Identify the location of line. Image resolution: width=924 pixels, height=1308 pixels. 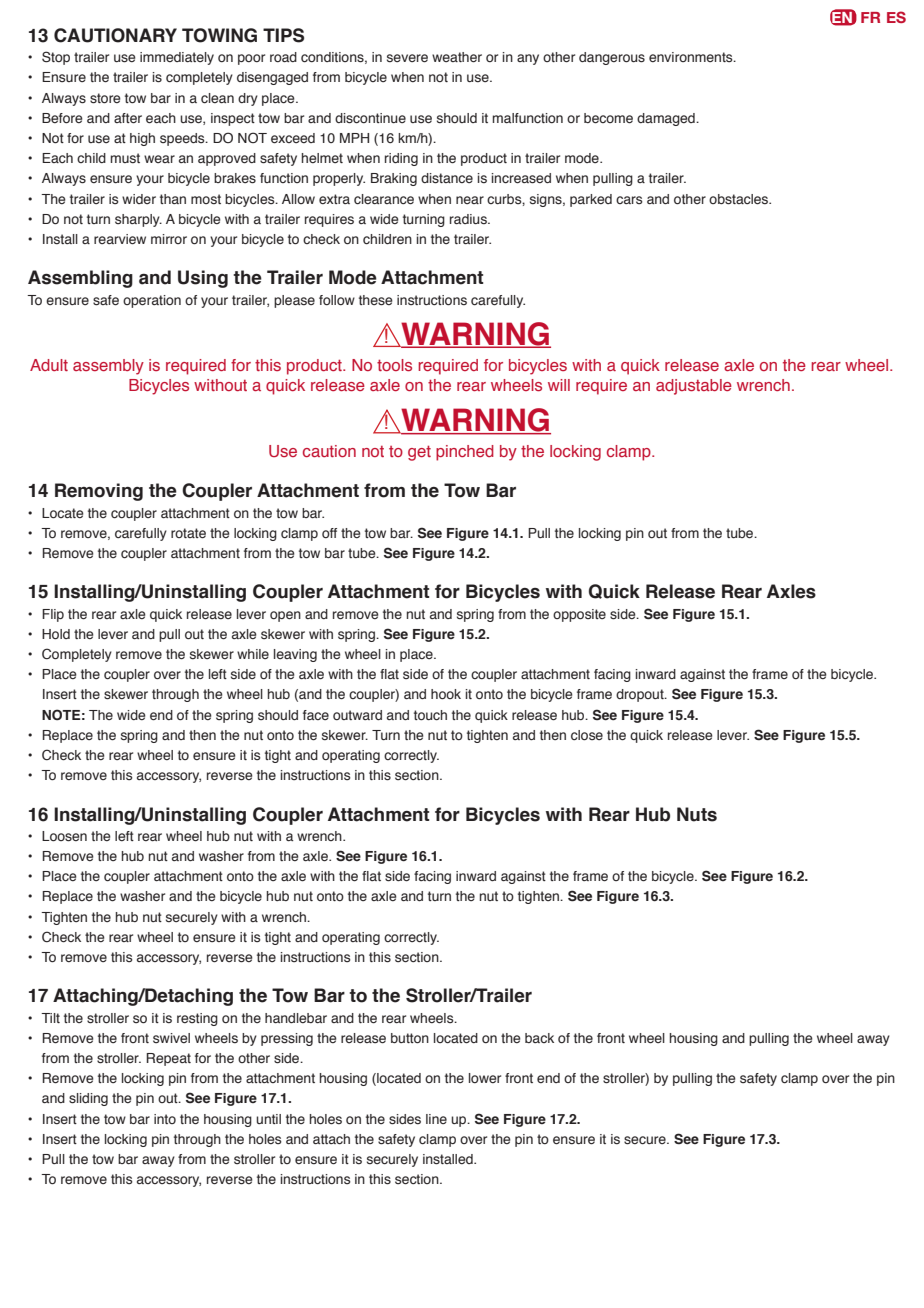
(436, 1119).
